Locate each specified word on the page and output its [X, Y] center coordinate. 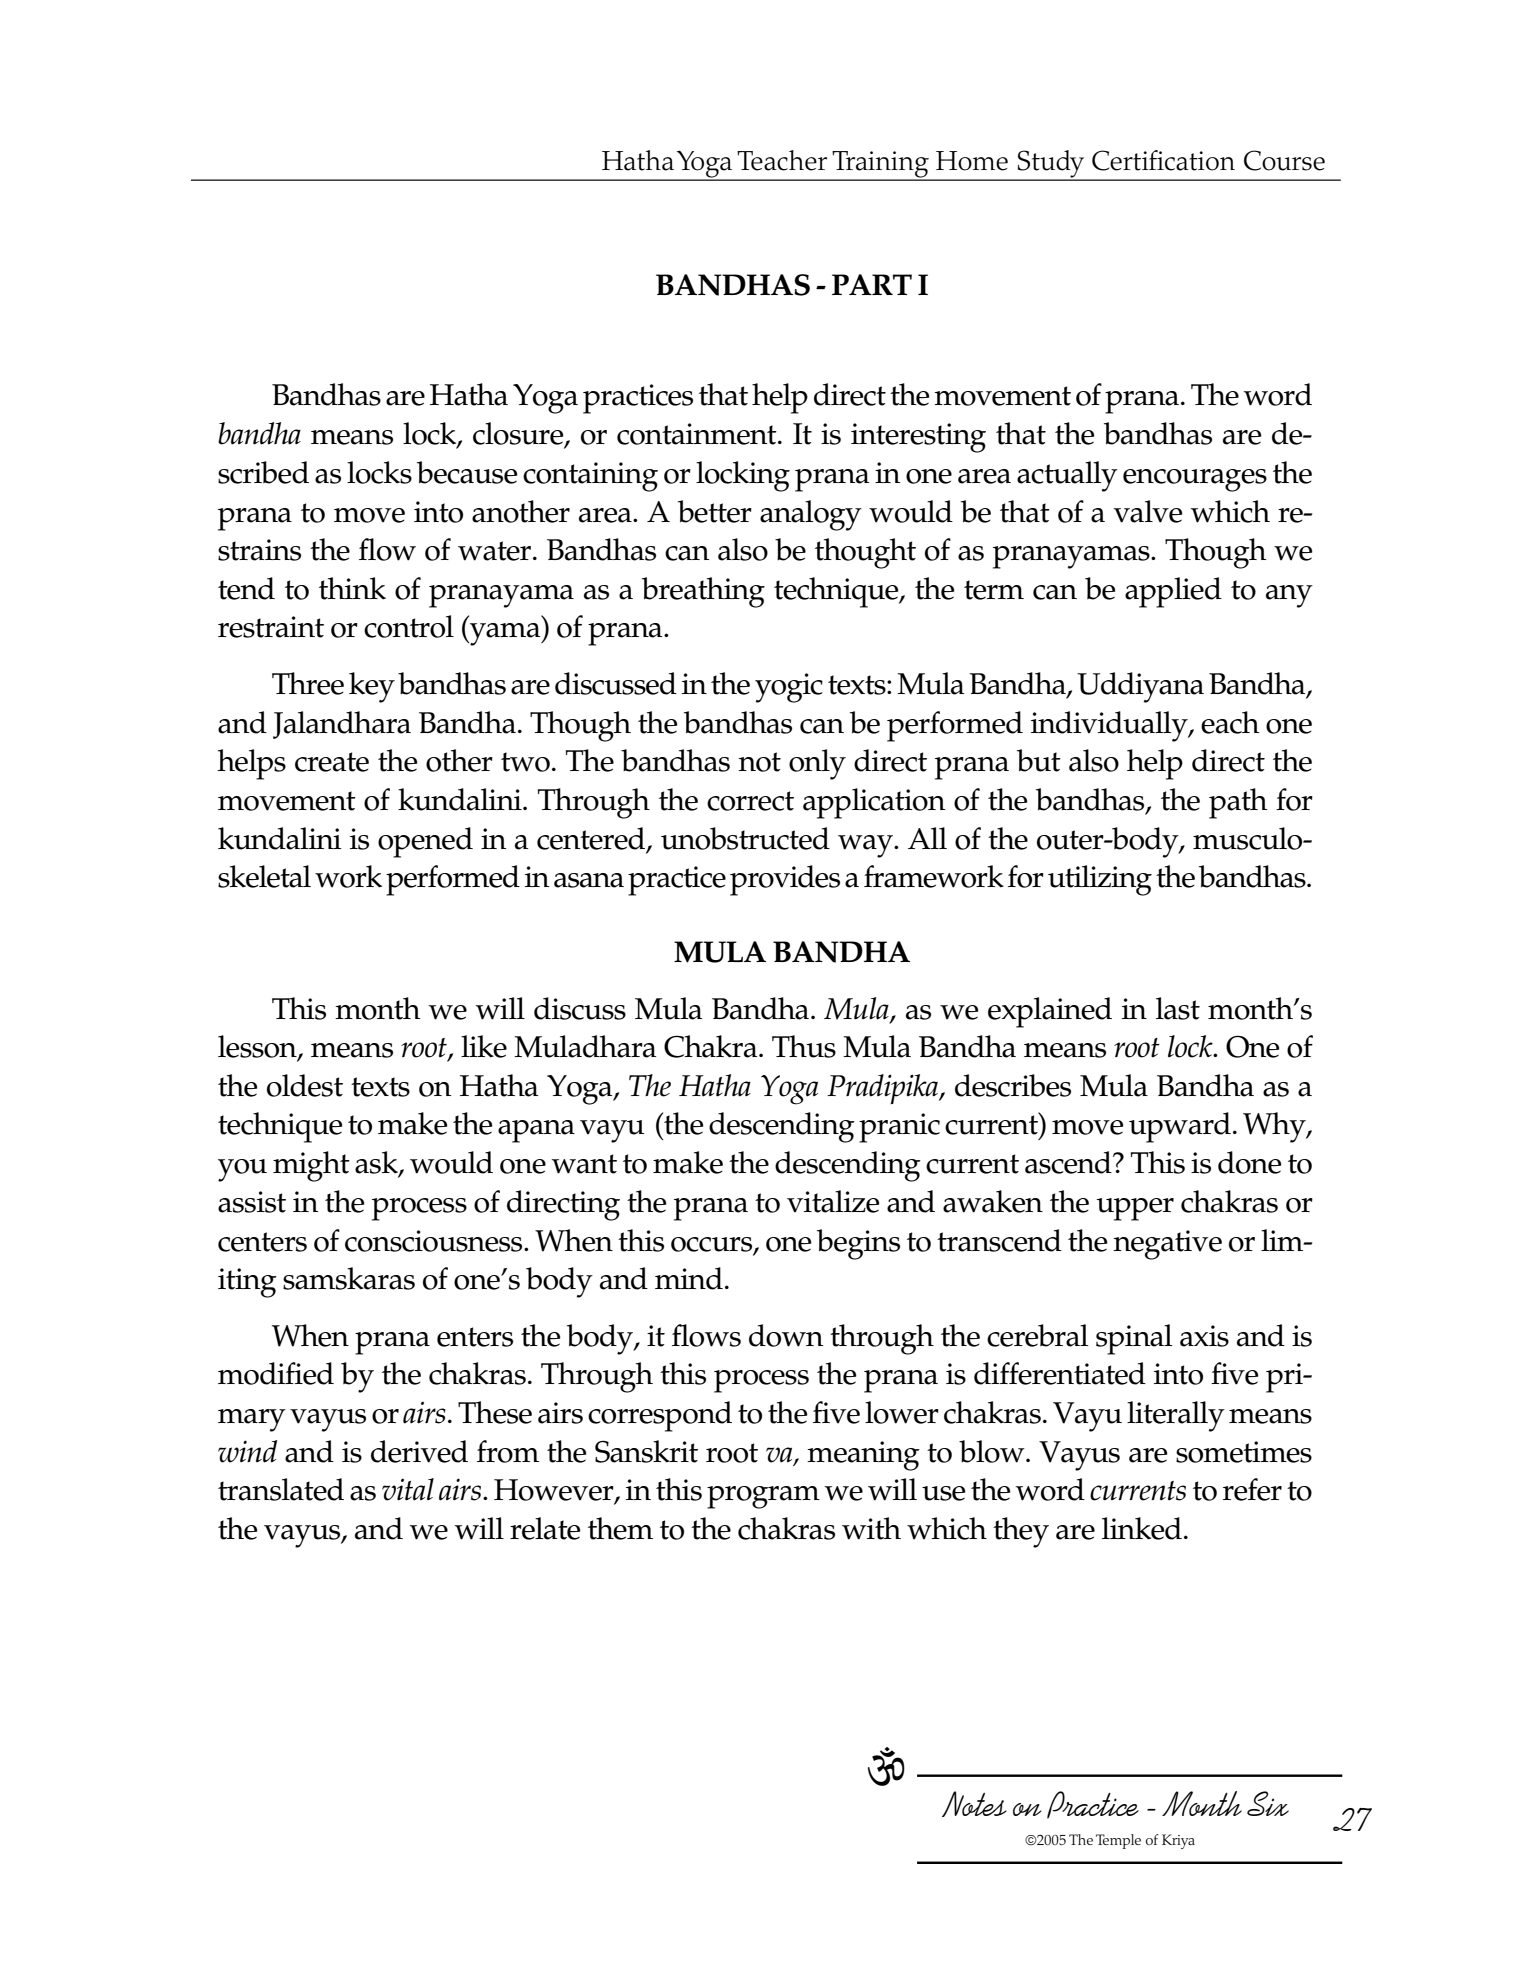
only [817, 764]
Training [880, 165]
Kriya [1178, 1841]
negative [1167, 1245]
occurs [713, 1245]
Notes [974, 1804]
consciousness [435, 1241]
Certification [1163, 160]
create [332, 762]
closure [519, 435]
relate [545, 1528]
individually [1110, 726]
